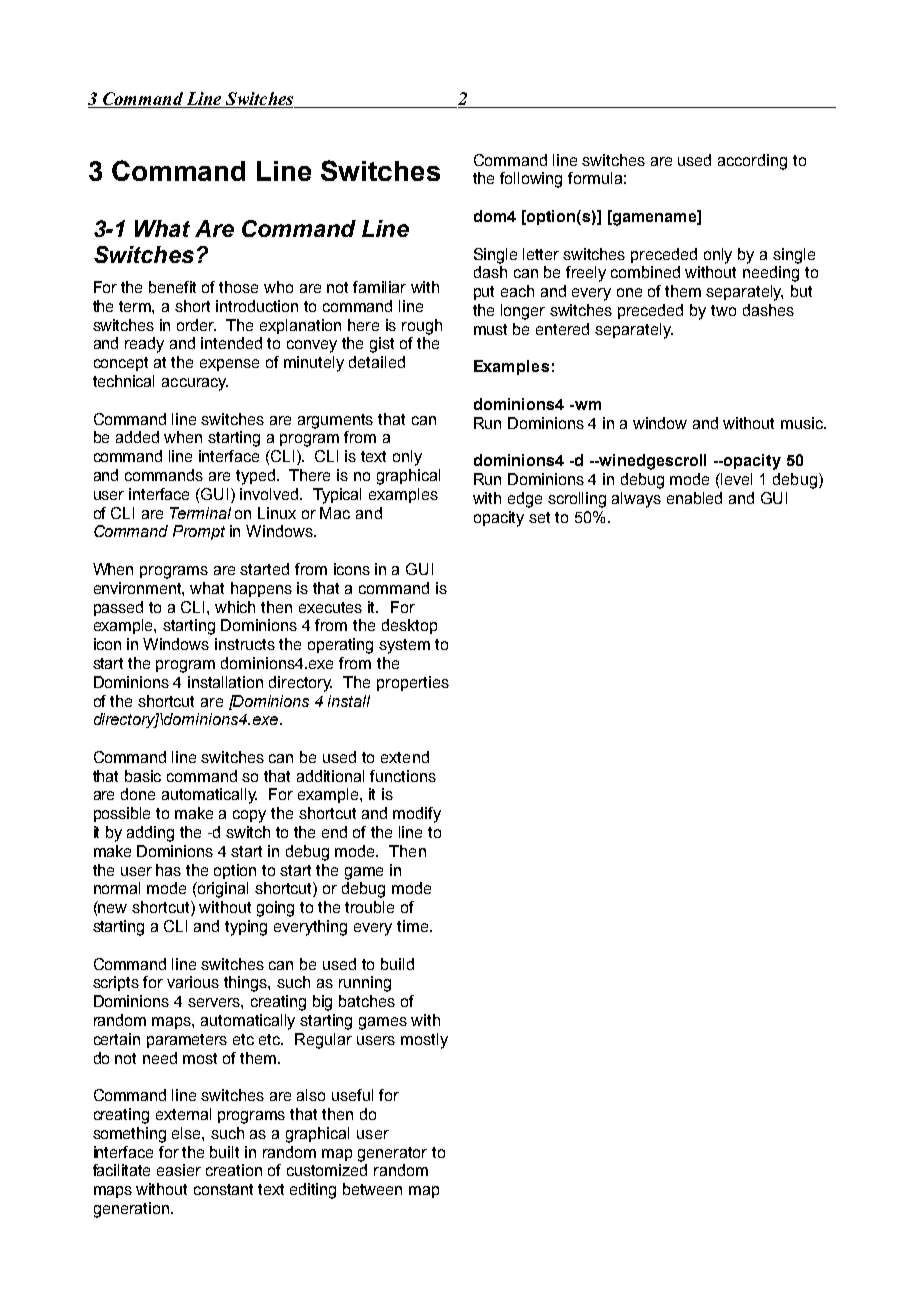 This document has width=924, height=1308. I want to click on according, so click(752, 162).
